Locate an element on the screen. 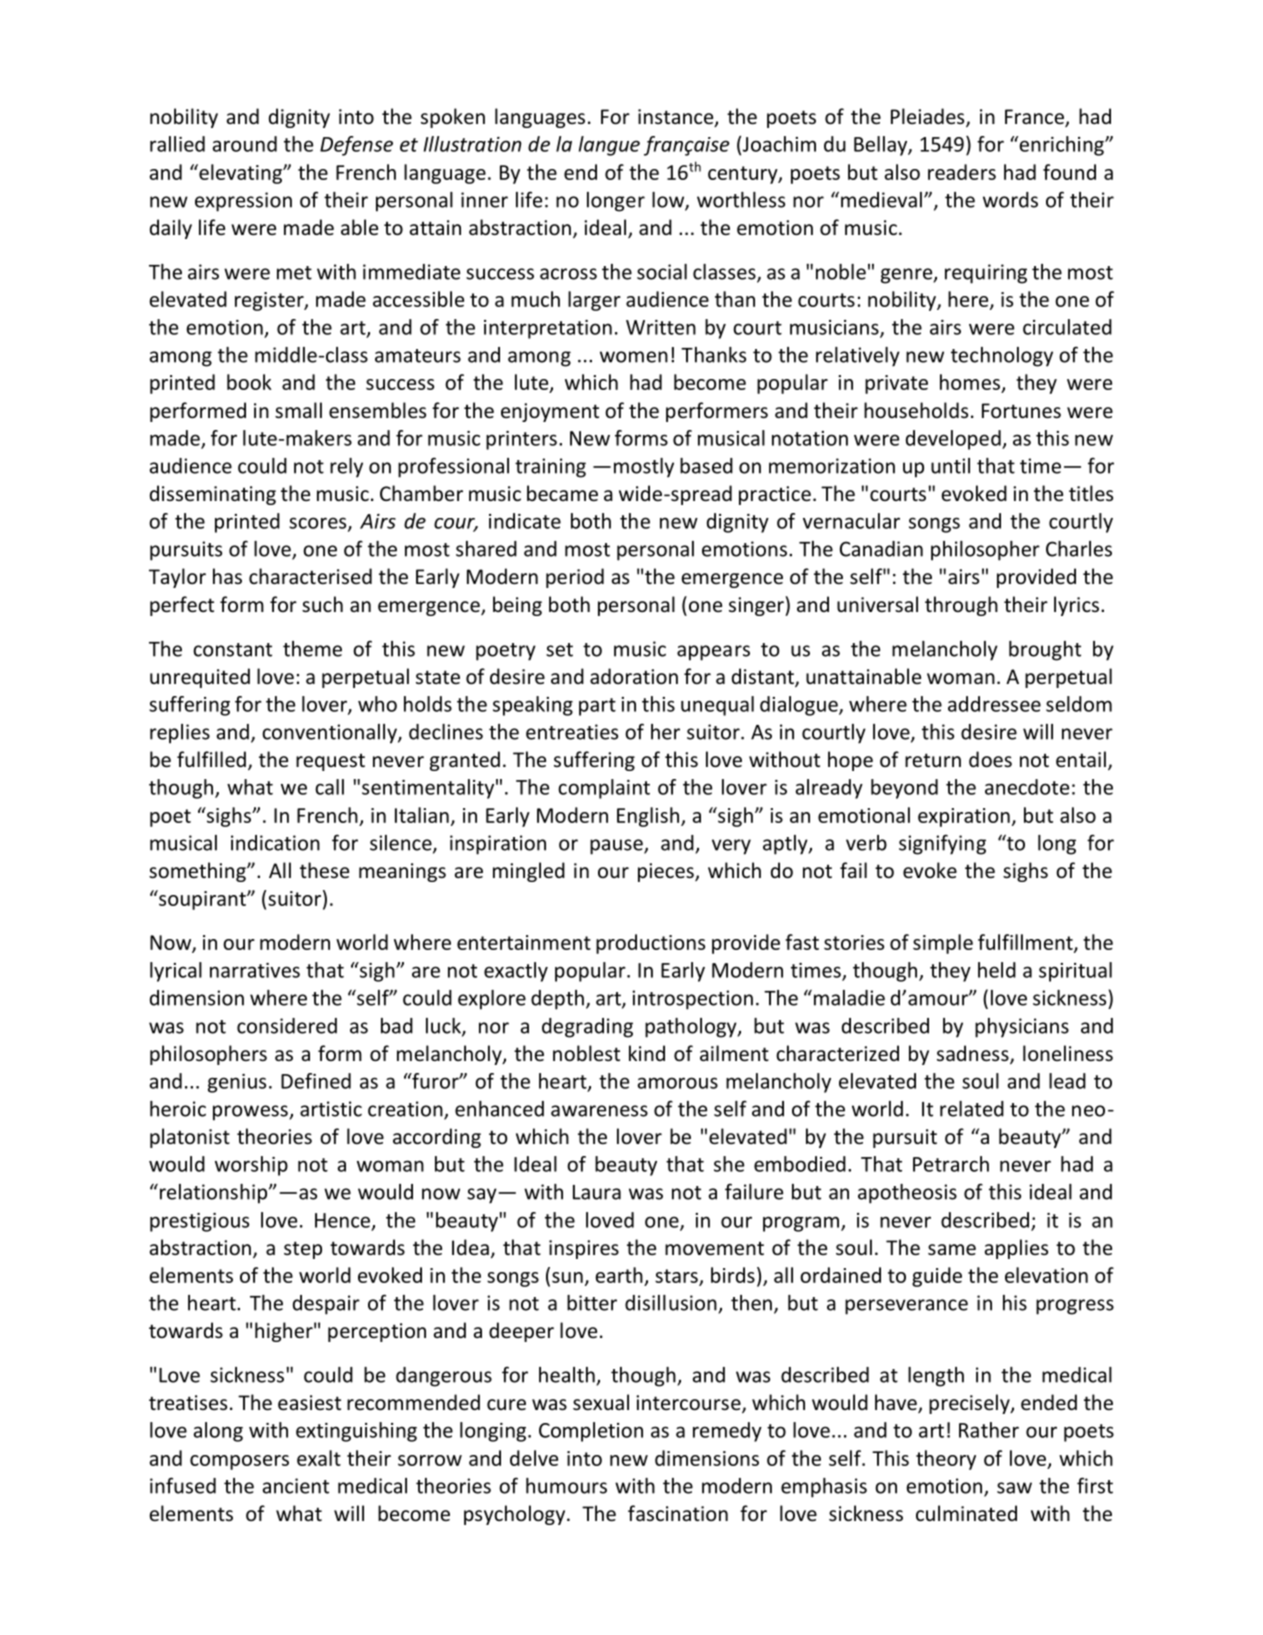 The width and height of the screenshot is (1263, 1635). characterised is located at coordinates (310, 576).
